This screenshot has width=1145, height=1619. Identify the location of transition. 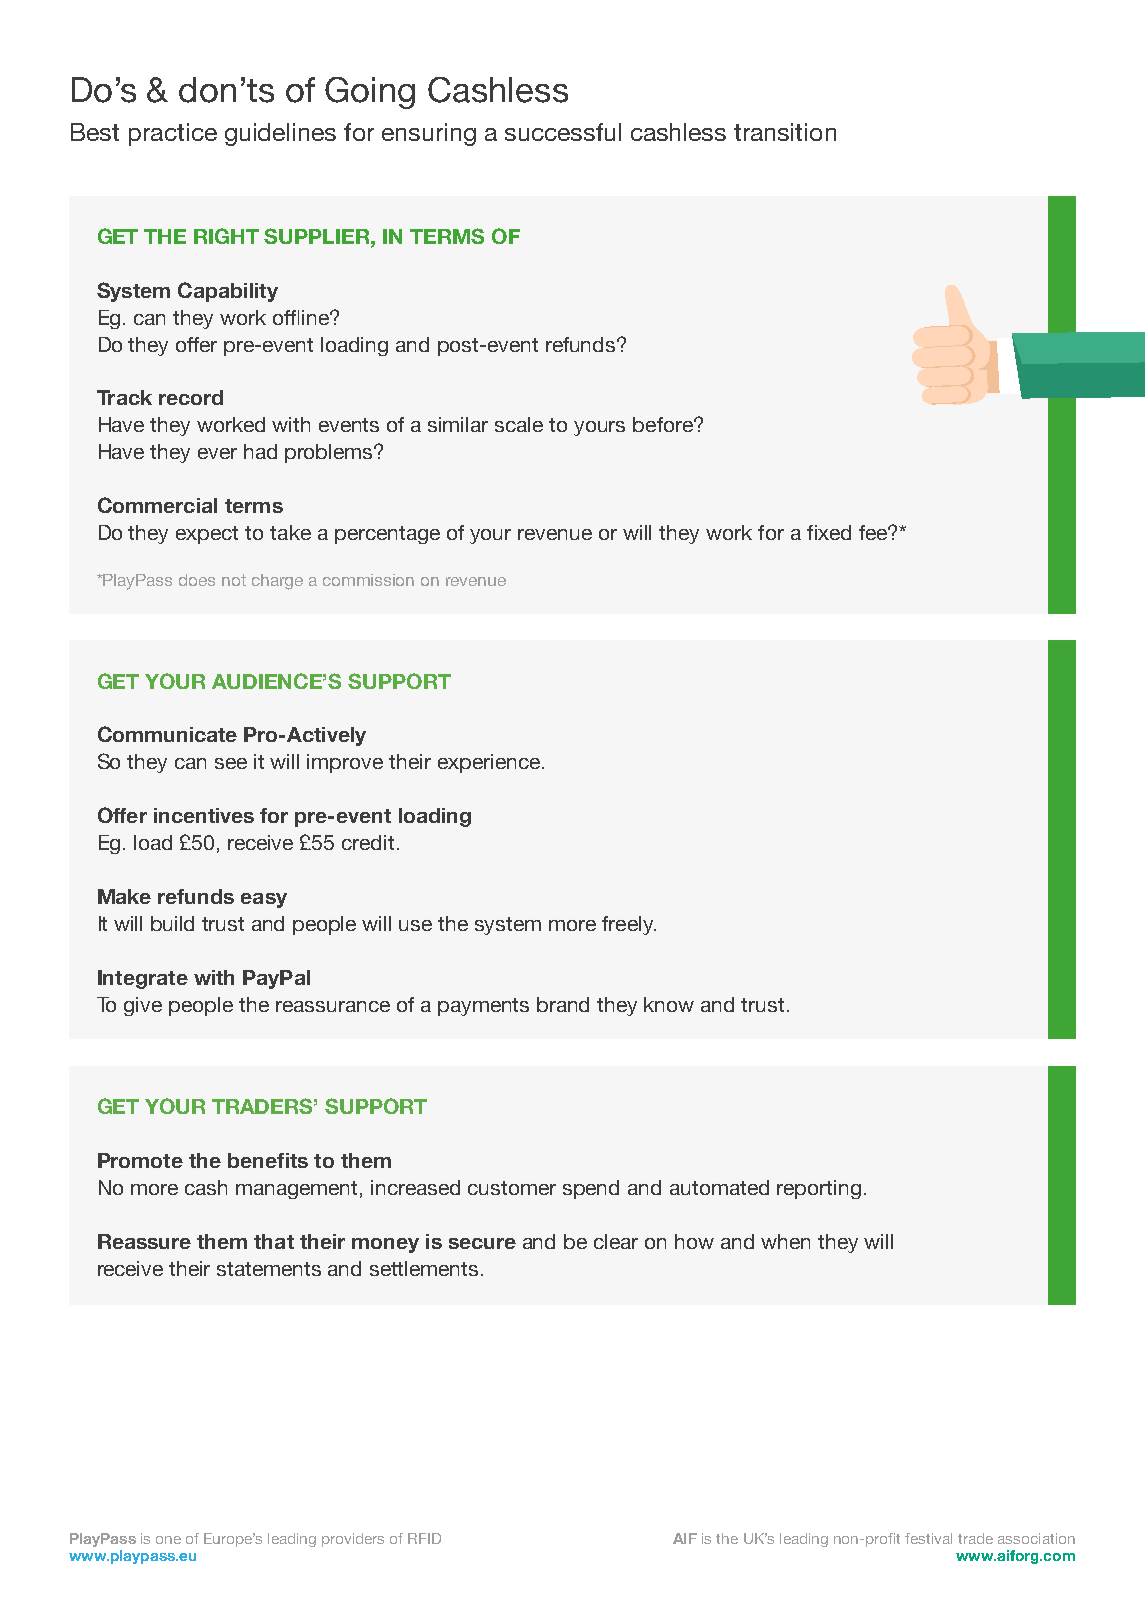
(785, 132).
